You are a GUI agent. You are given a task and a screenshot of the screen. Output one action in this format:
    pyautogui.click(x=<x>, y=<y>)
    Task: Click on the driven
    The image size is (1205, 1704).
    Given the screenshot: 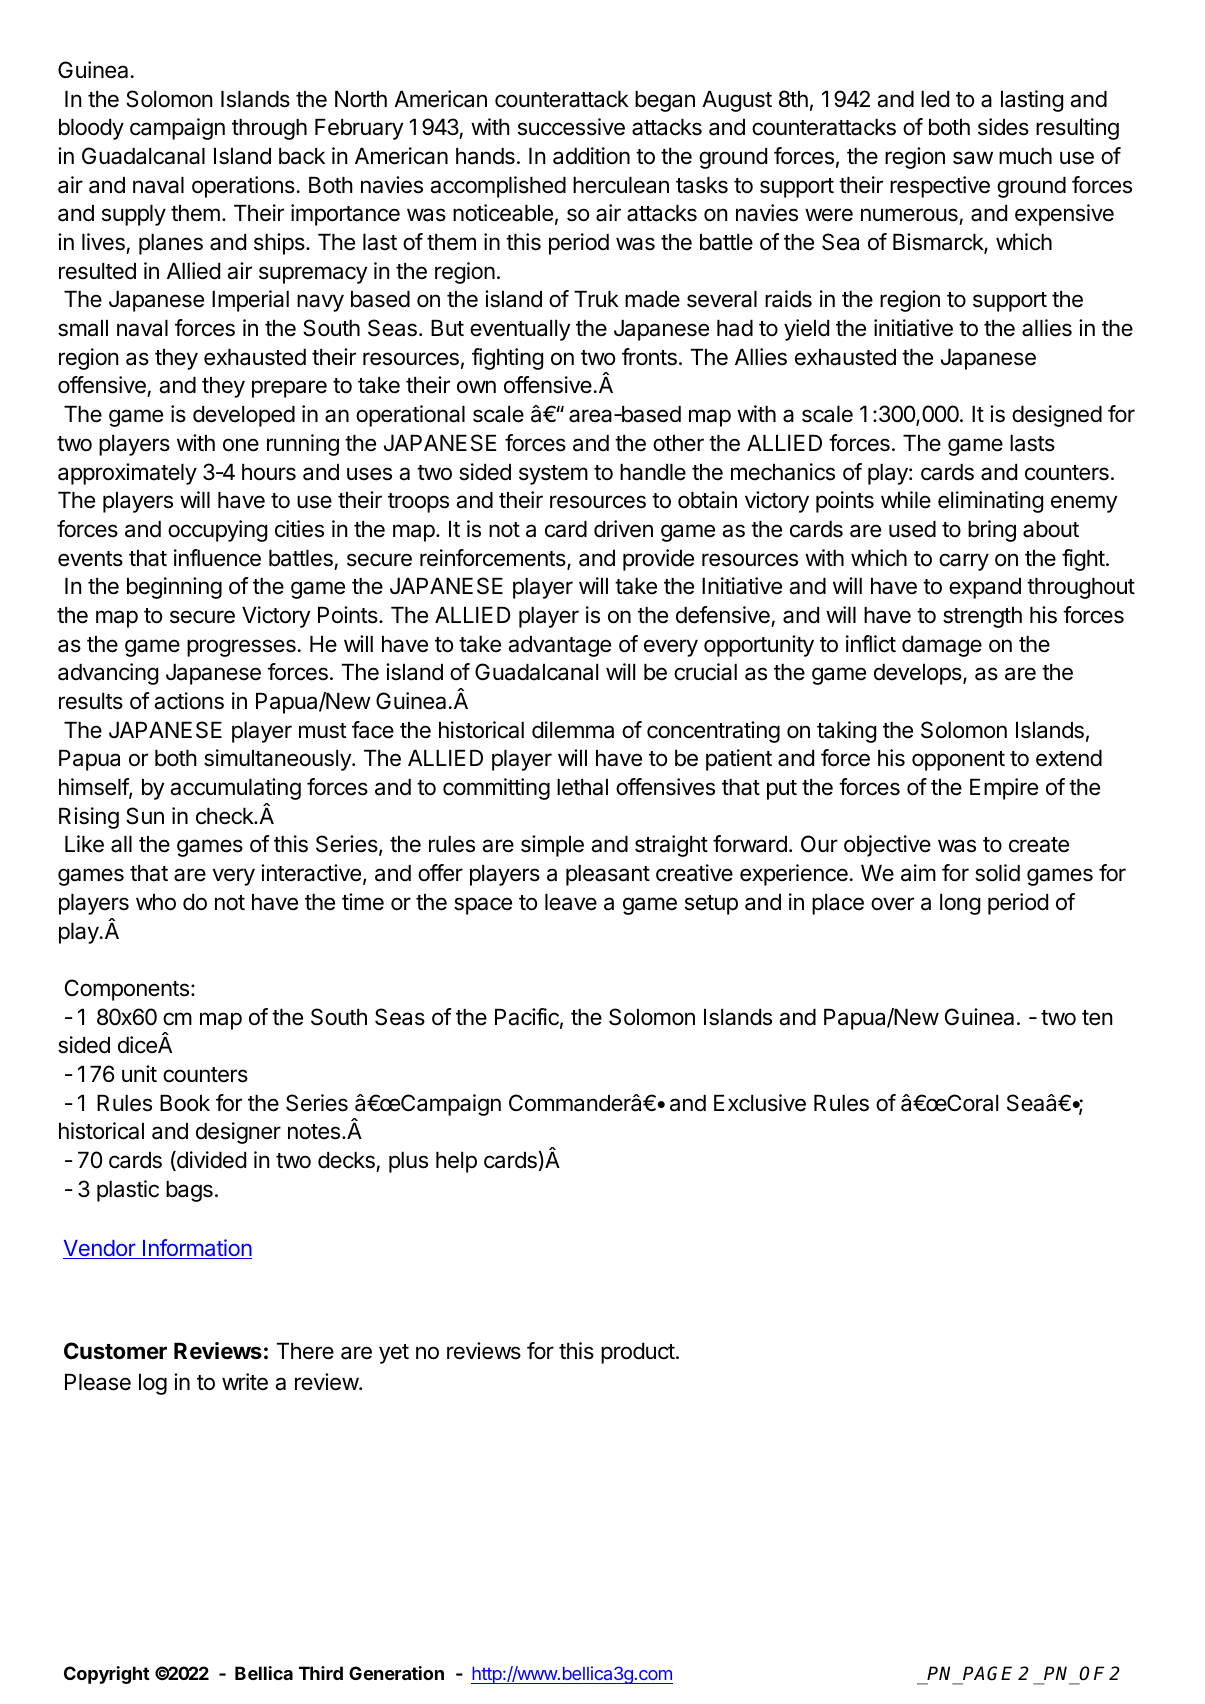 What is the action you would take?
    pyautogui.click(x=623, y=529)
